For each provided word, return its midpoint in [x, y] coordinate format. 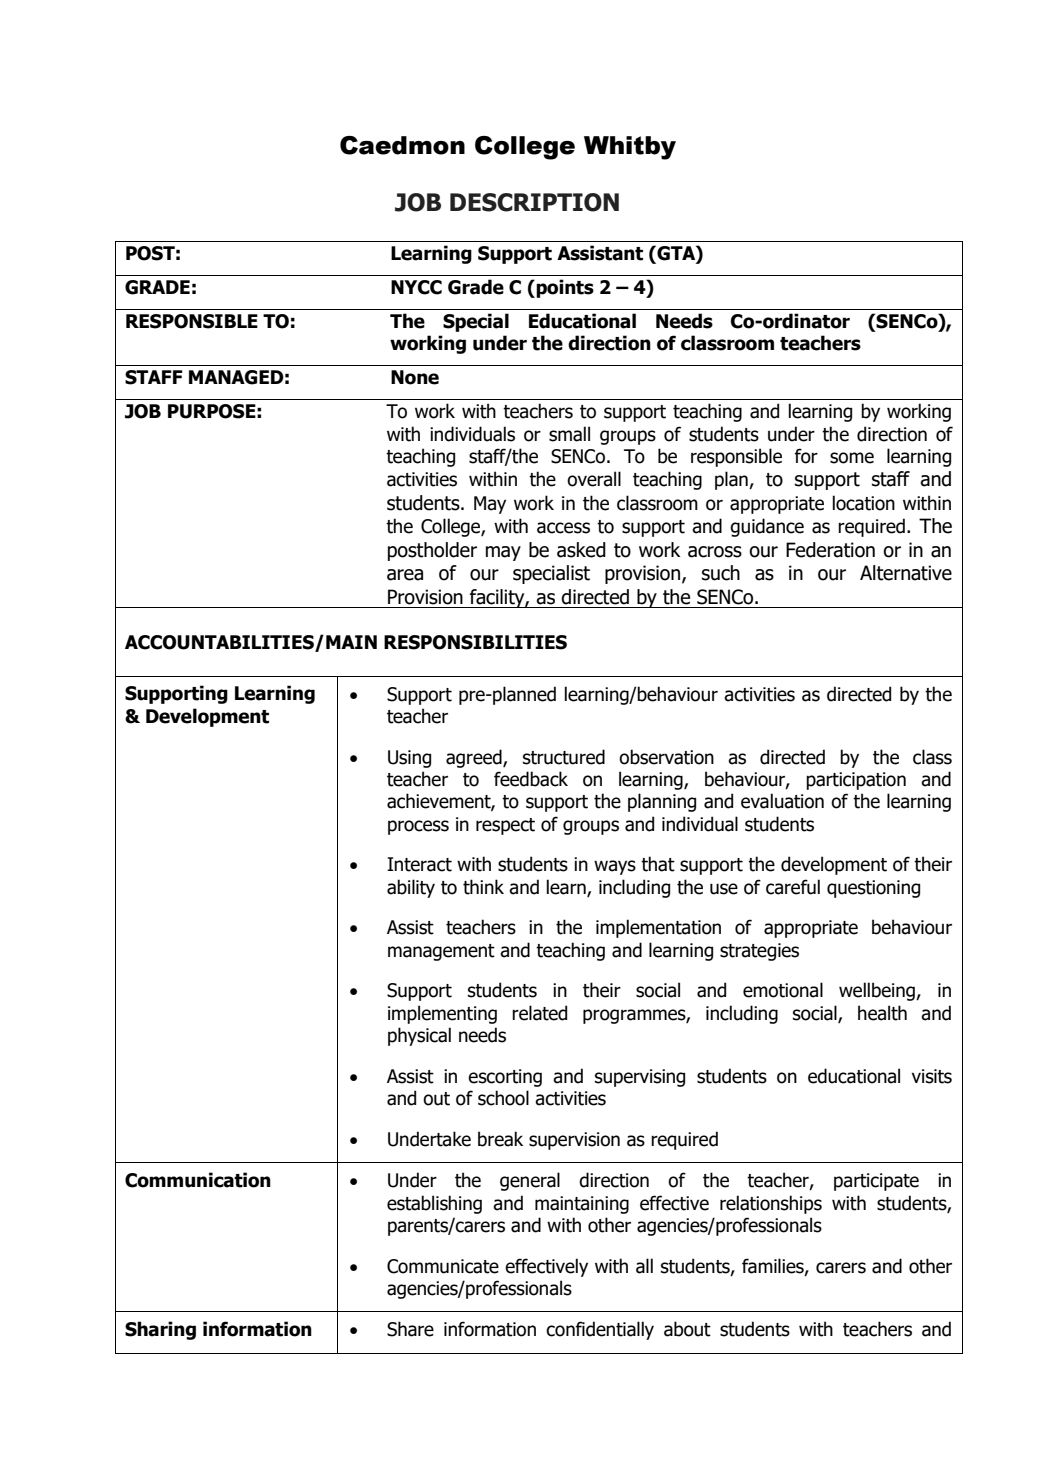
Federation [830, 550]
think [483, 887]
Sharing [160, 1330]
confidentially [600, 1330]
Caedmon [402, 145]
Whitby [630, 148]
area [405, 575]
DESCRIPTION [534, 202]
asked [581, 550]
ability [411, 888]
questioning [873, 889]
